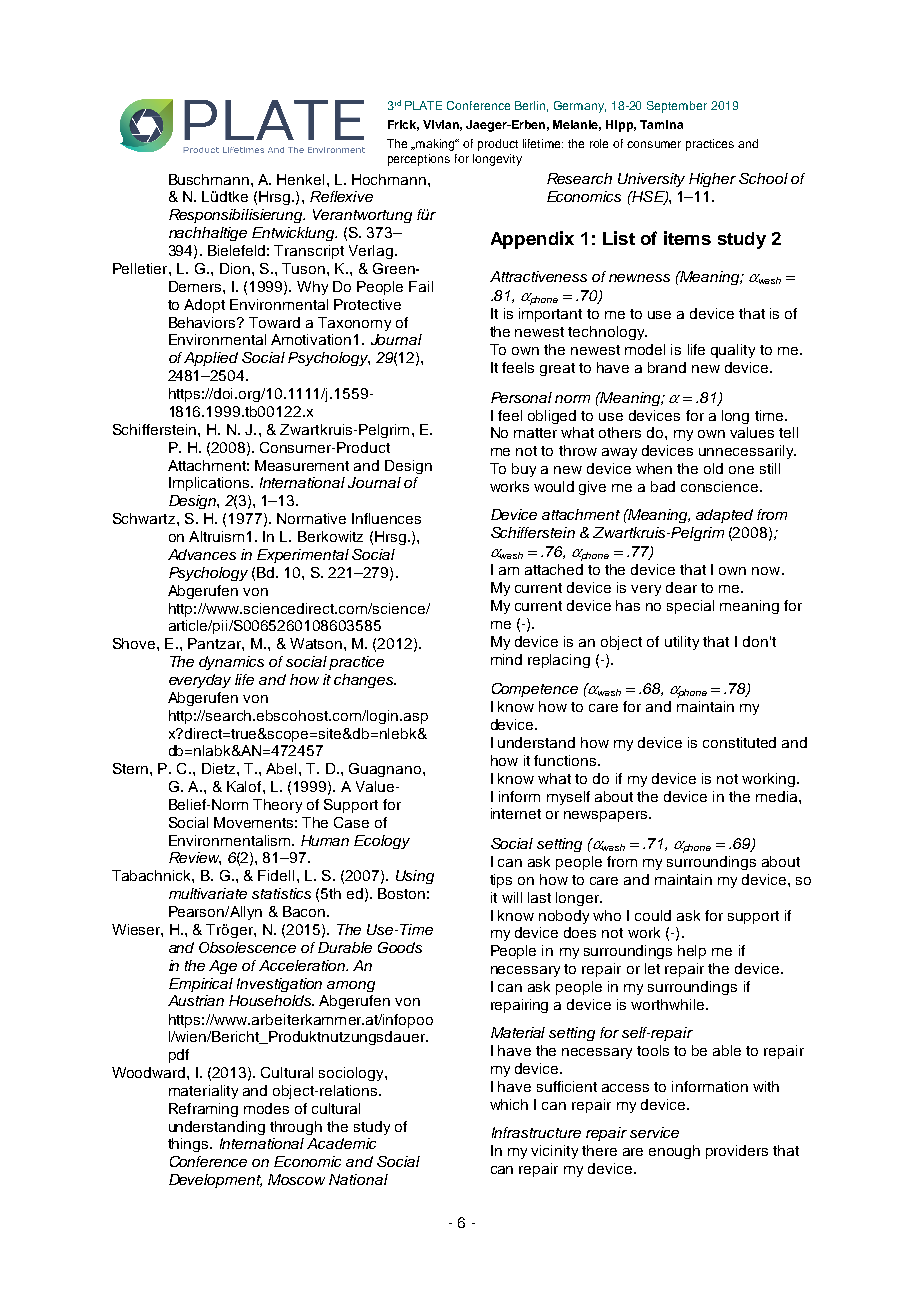 This screenshot has height=1308, width=924. What do you see at coordinates (737, 1152) in the screenshot?
I see `providers` at bounding box center [737, 1152].
